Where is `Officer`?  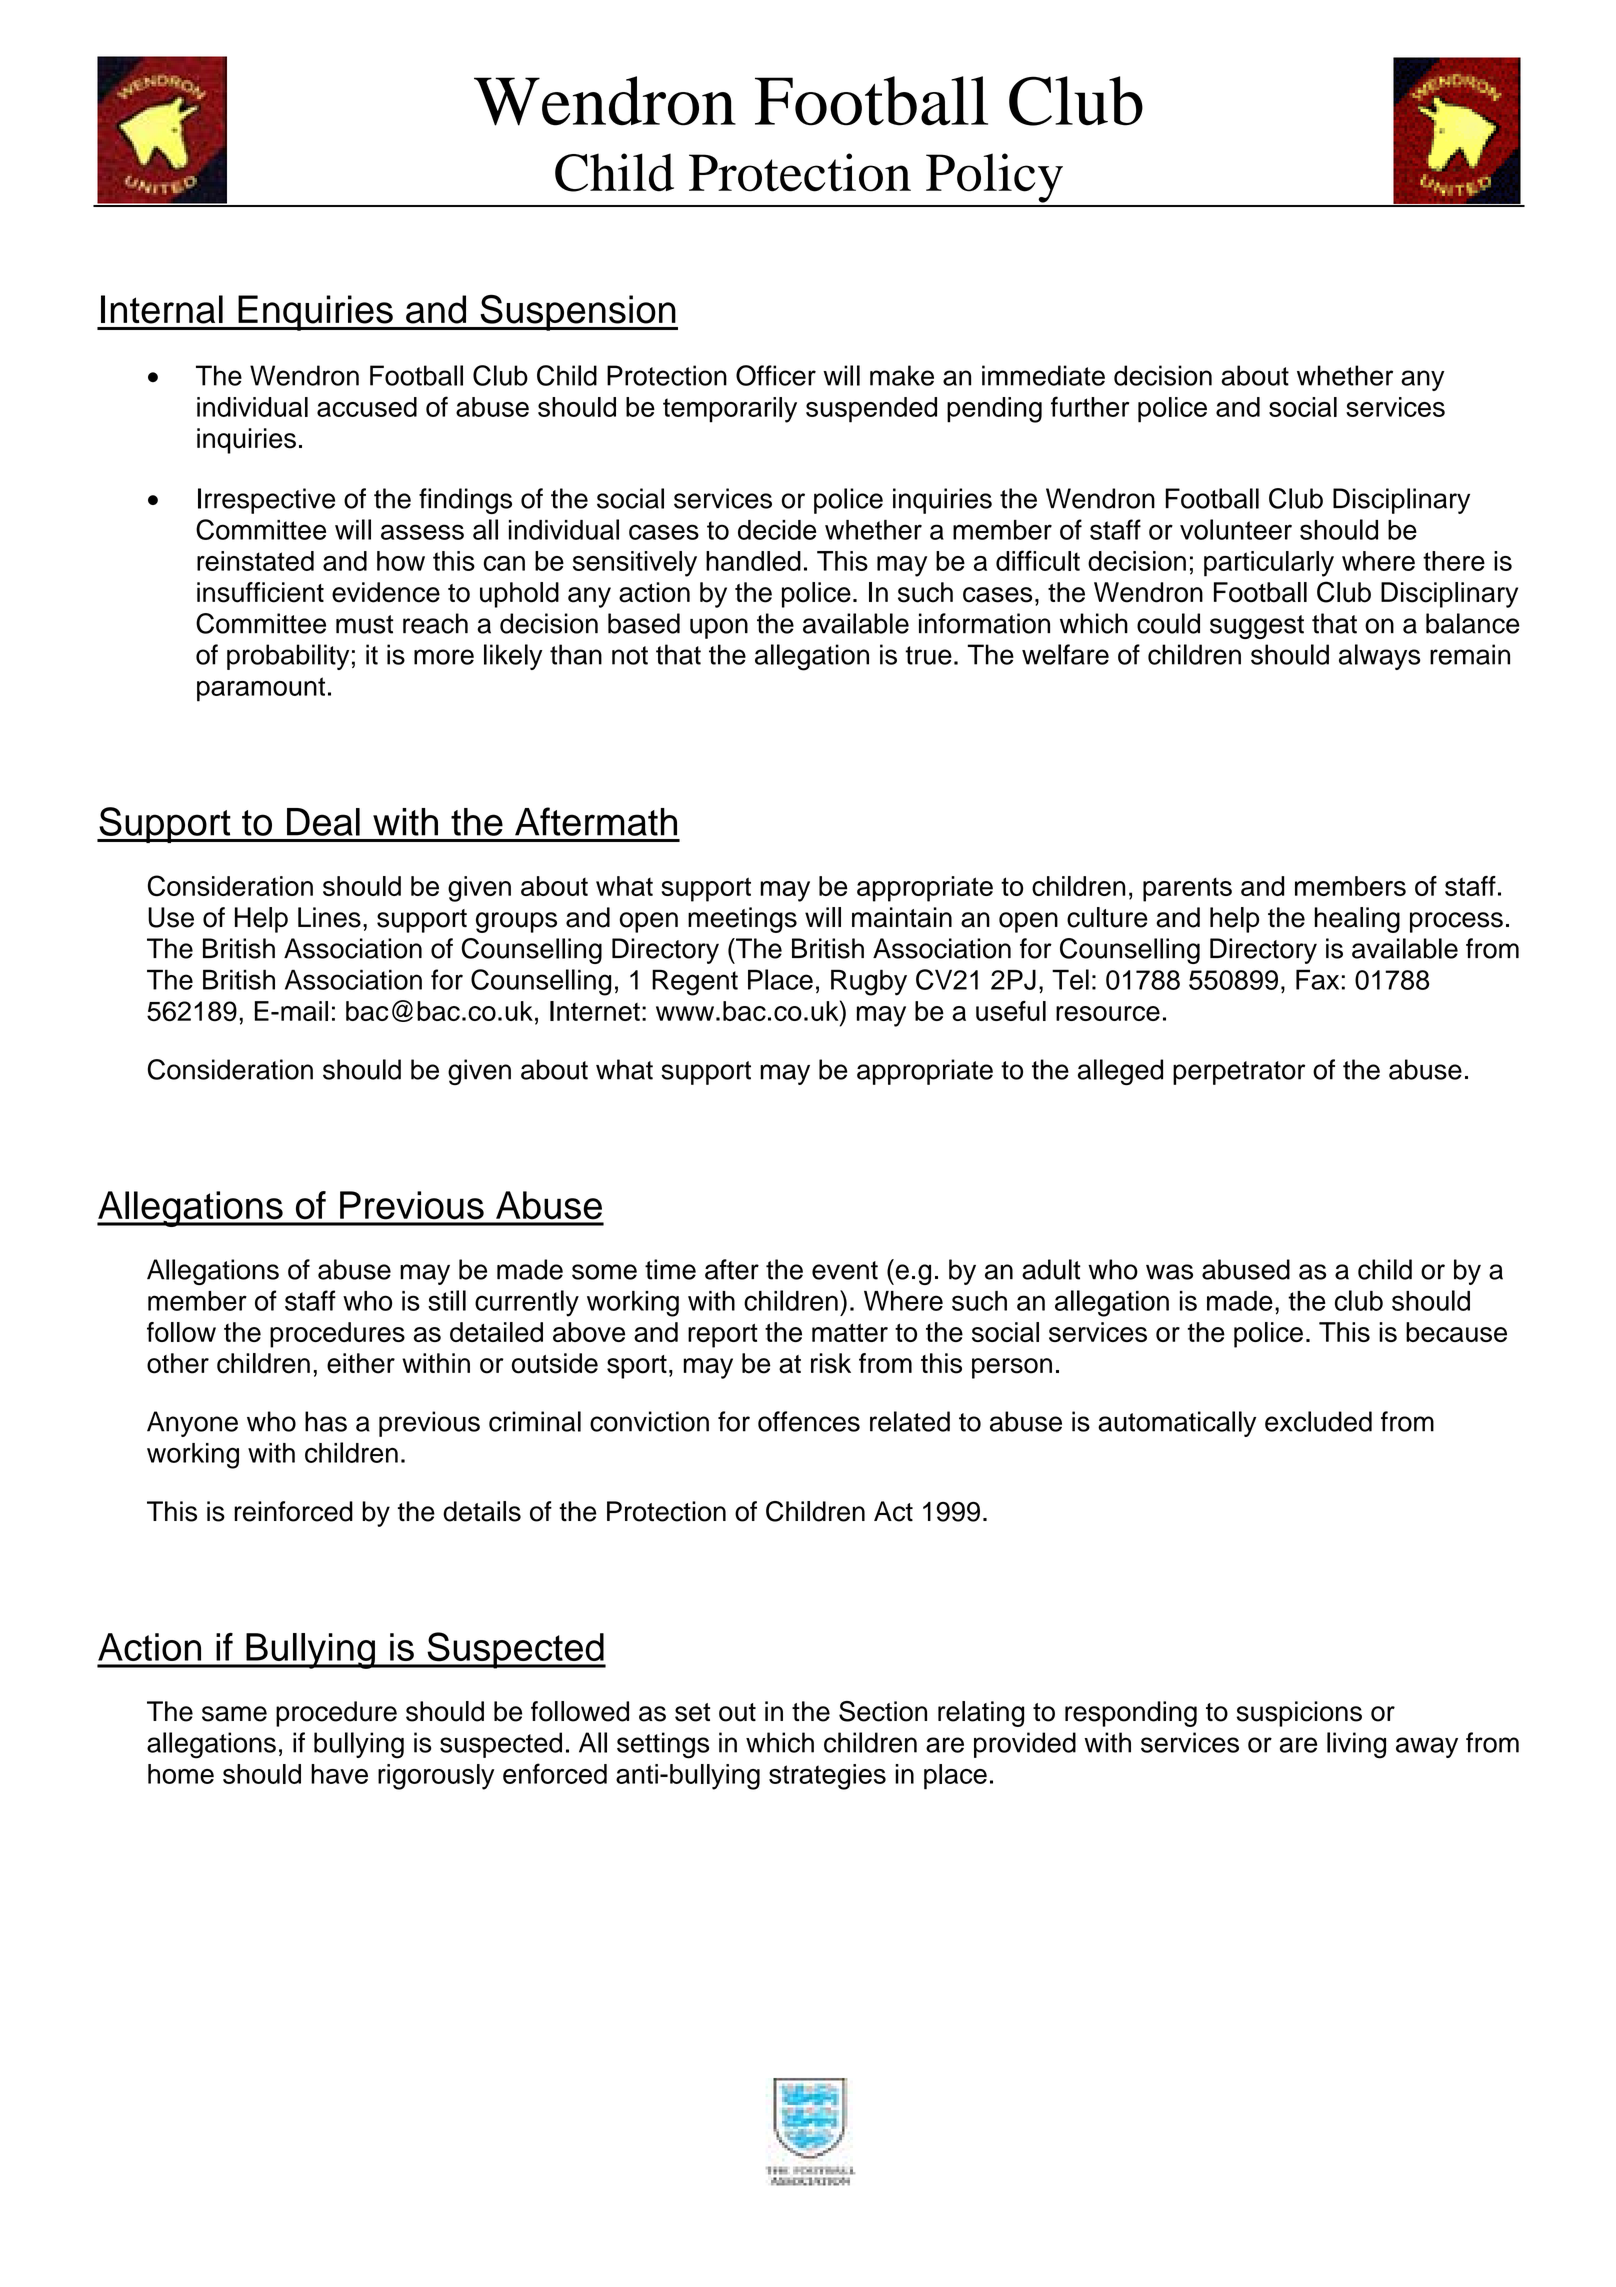
Officer is located at coordinates (776, 375).
